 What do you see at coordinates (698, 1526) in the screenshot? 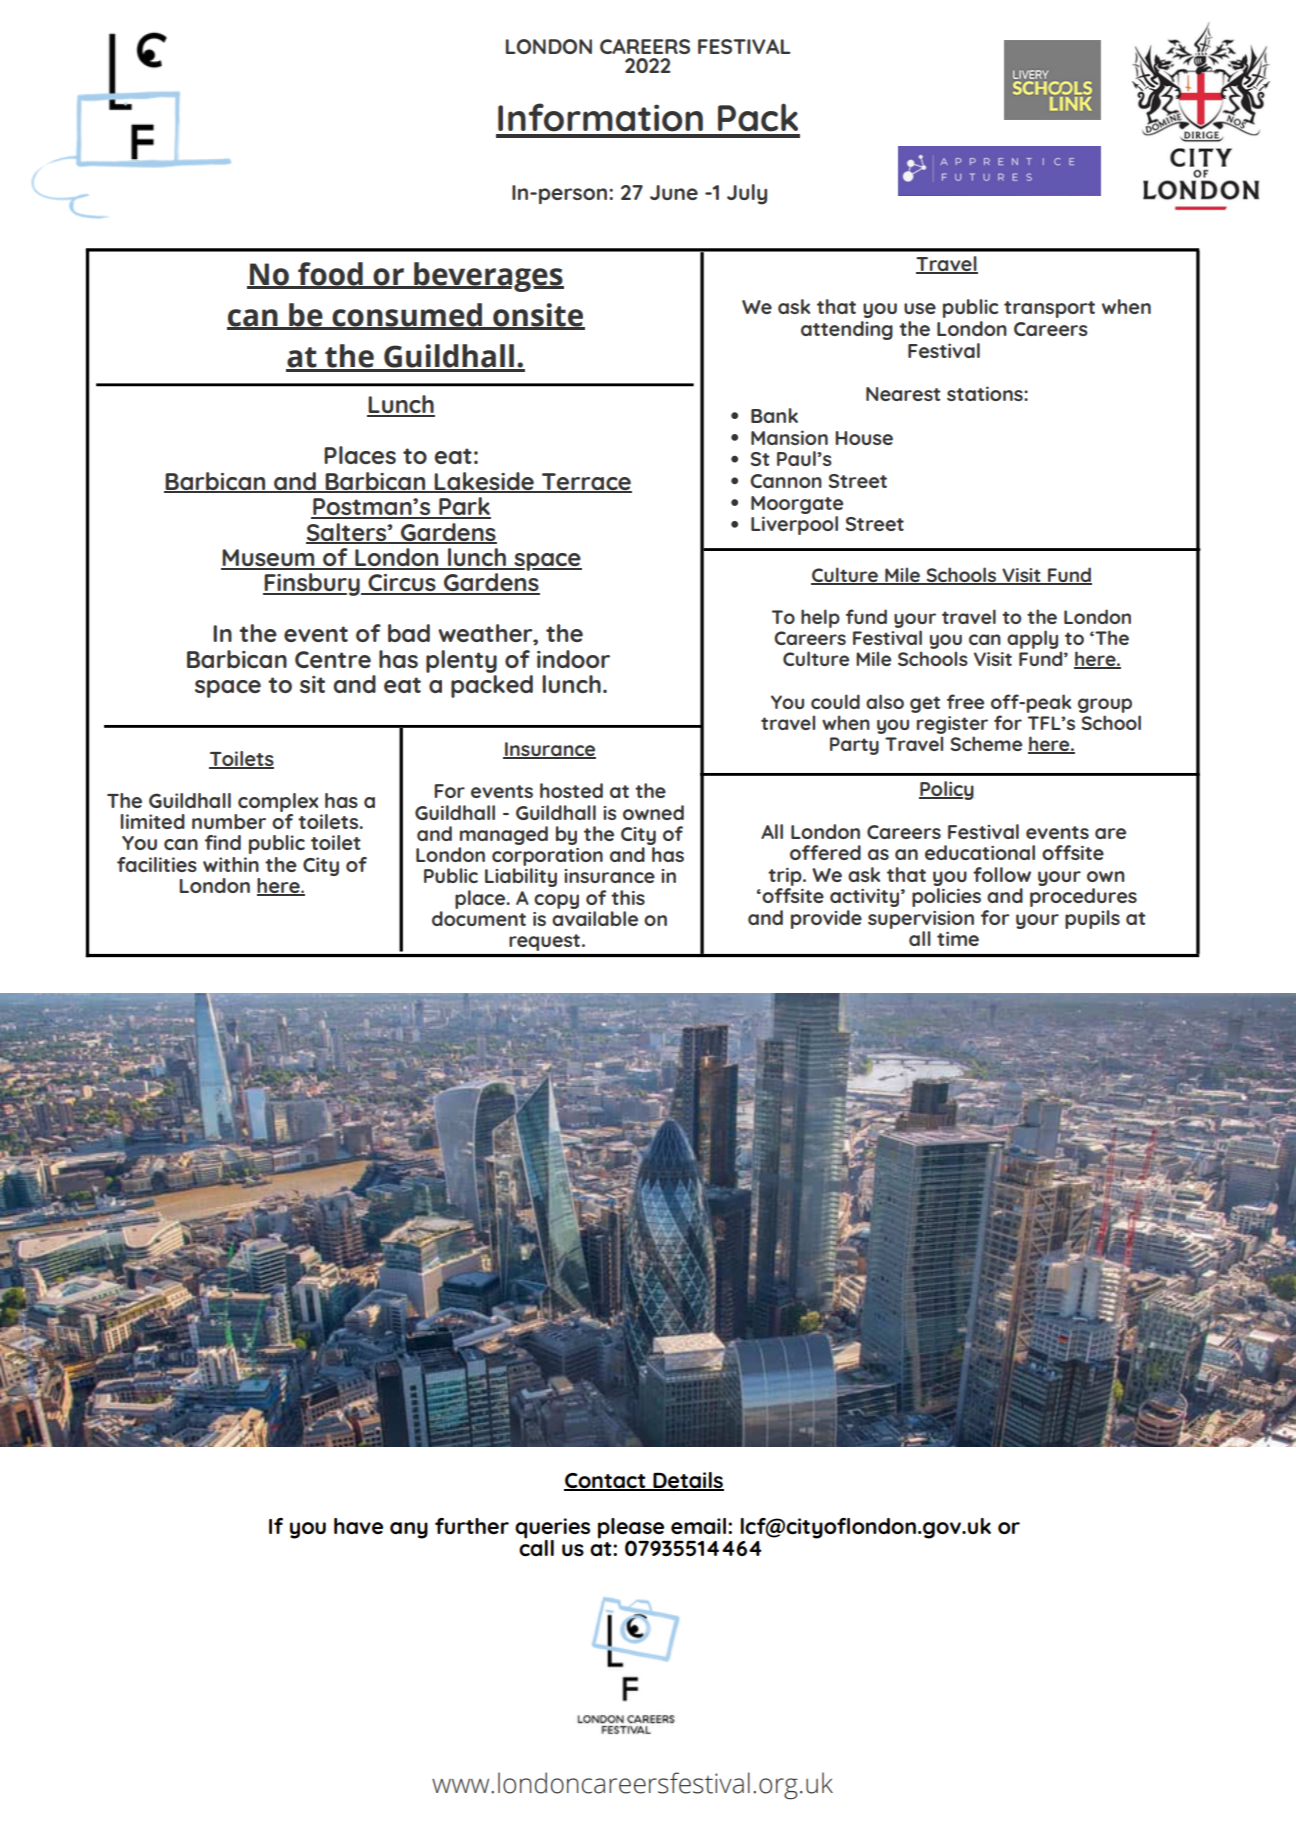
I see `email` at bounding box center [698, 1526].
